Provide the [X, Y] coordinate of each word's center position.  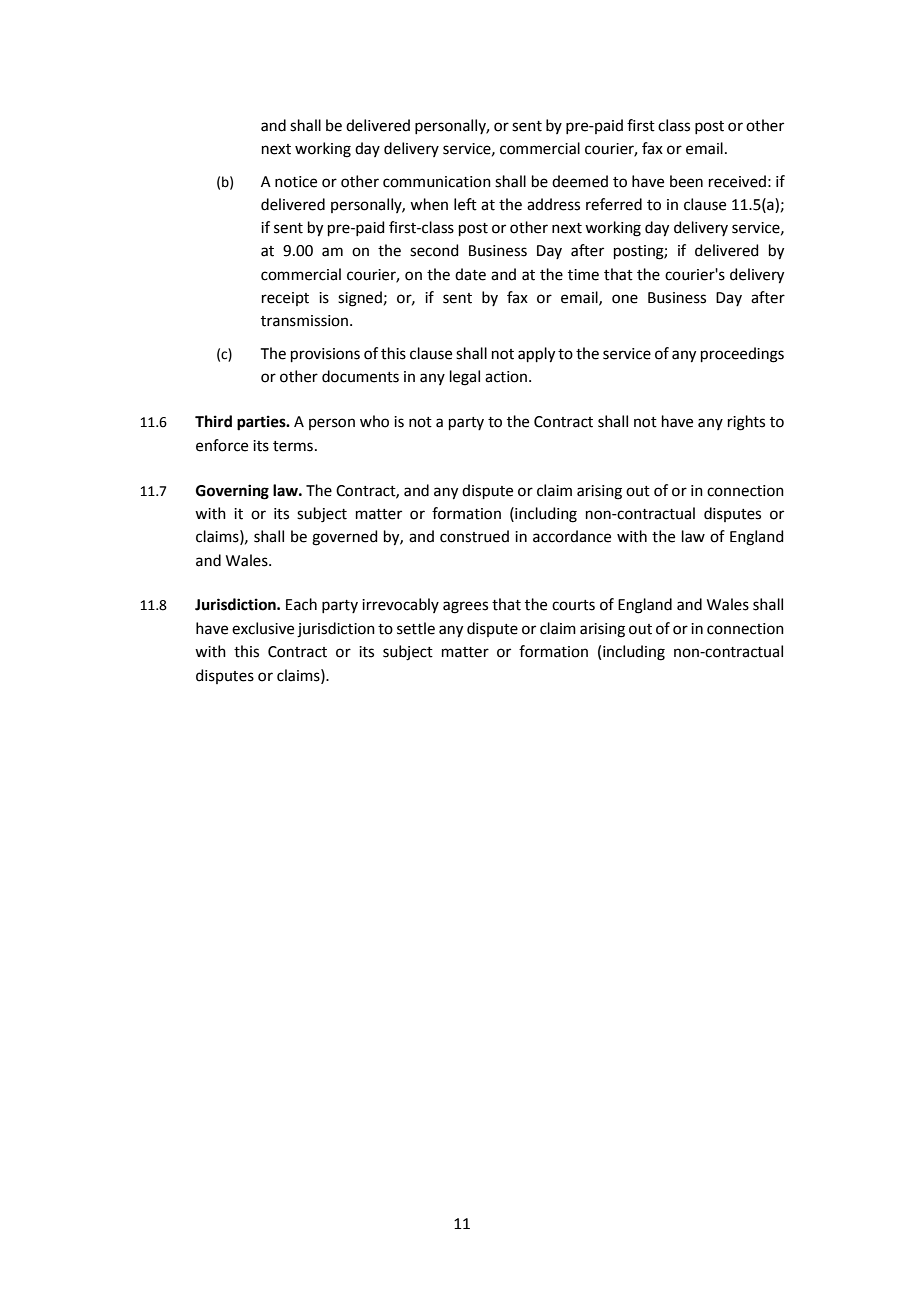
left [465, 204]
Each [301, 604]
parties [262, 423]
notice [296, 182]
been [686, 181]
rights [746, 423]
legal [465, 378]
